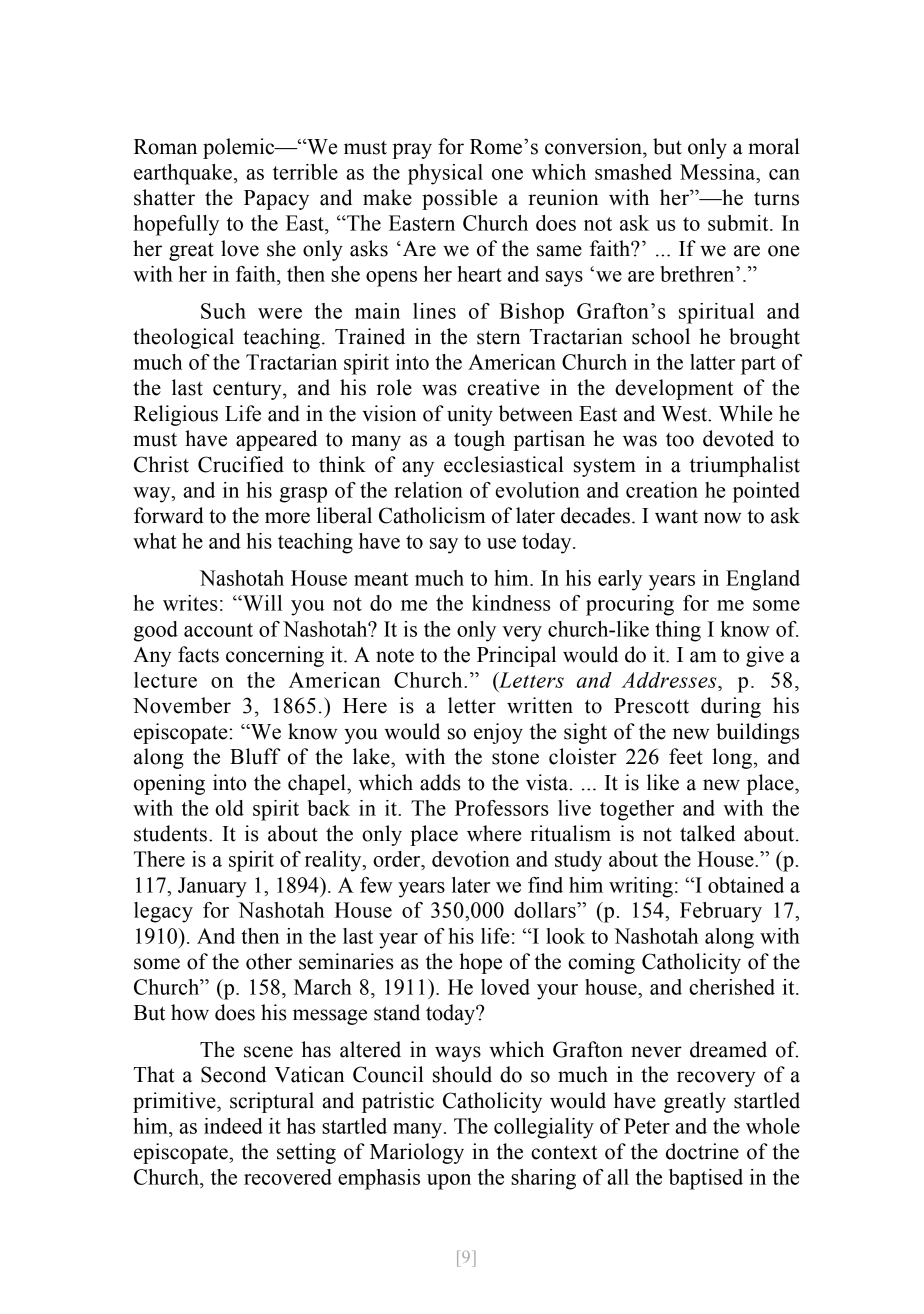 The height and width of the page is (1314, 924). I want to click on Messina, so click(719, 172).
